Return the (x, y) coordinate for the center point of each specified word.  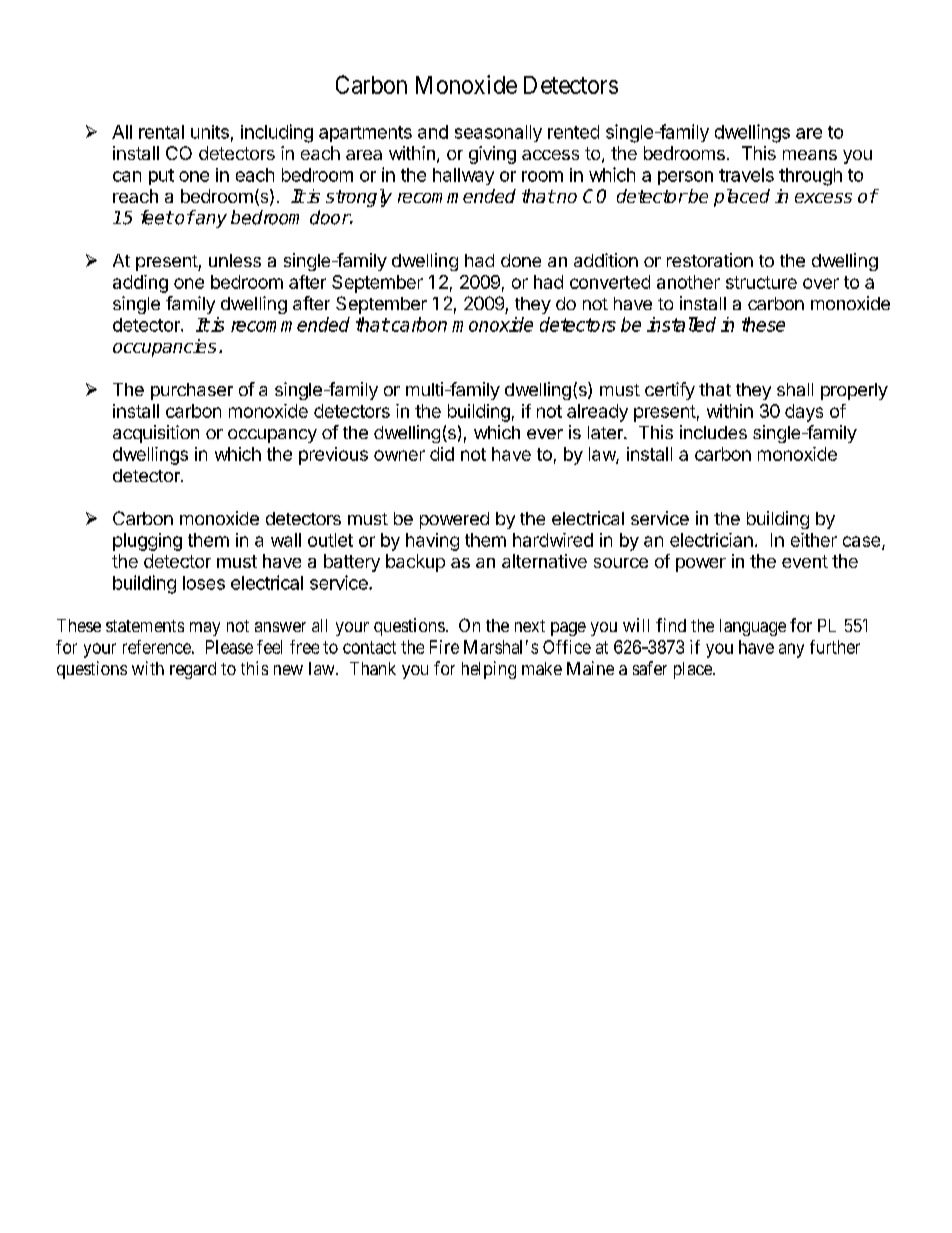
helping (489, 670)
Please (229, 647)
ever (545, 434)
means (810, 155)
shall (795, 389)
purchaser (192, 391)
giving (492, 155)
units (210, 132)
